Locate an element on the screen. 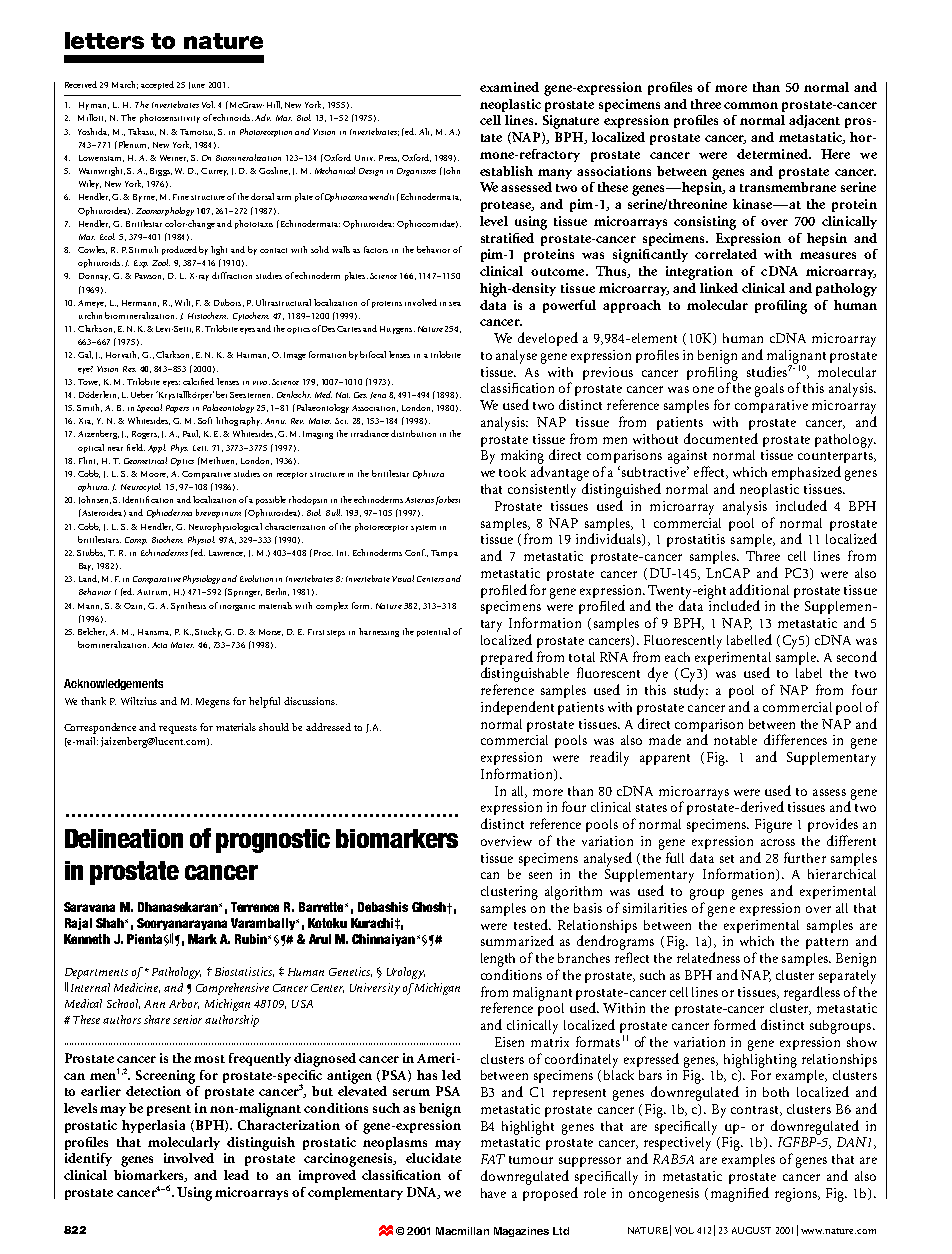  common is located at coordinates (751, 105).
